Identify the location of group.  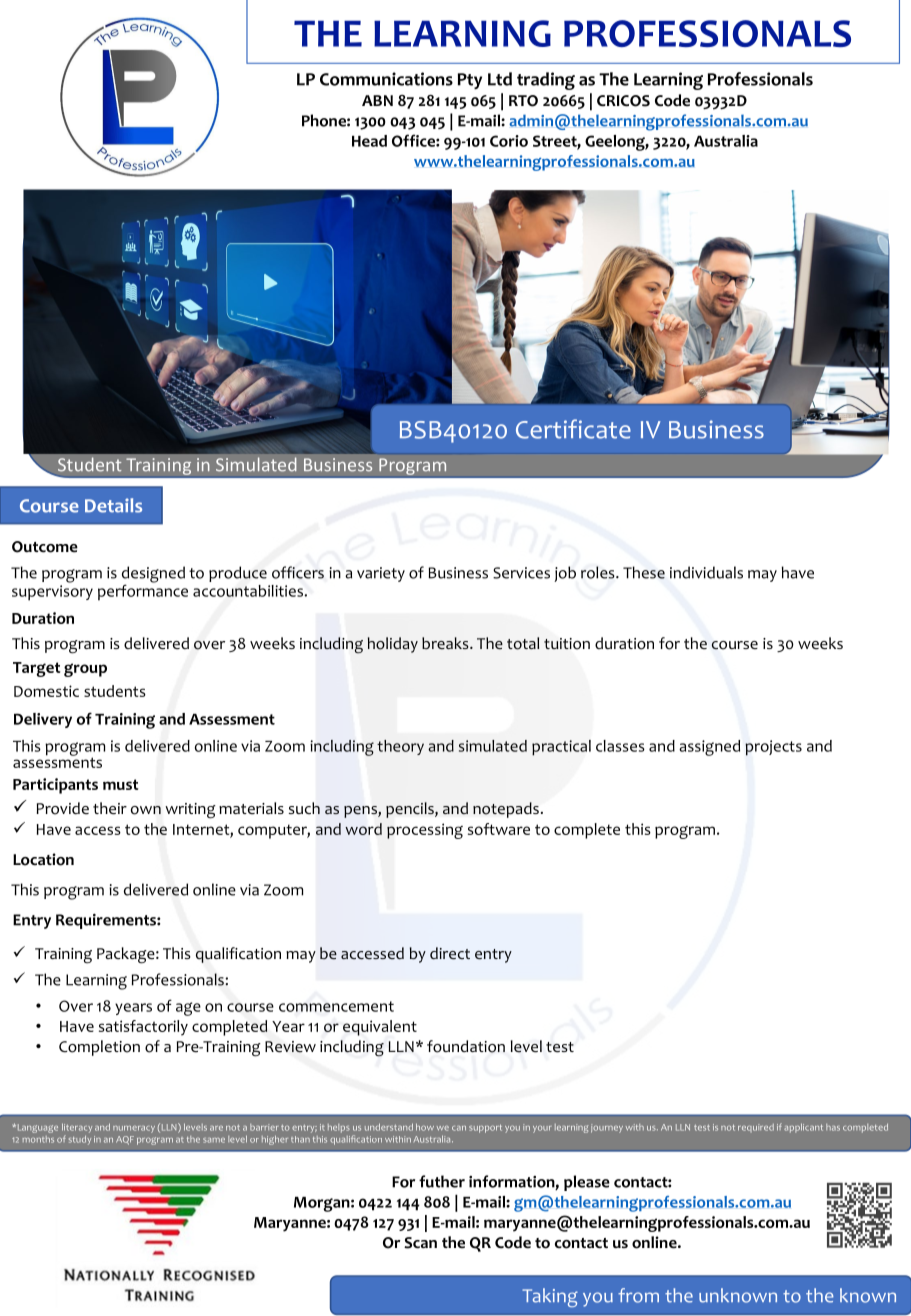
(85, 670).
